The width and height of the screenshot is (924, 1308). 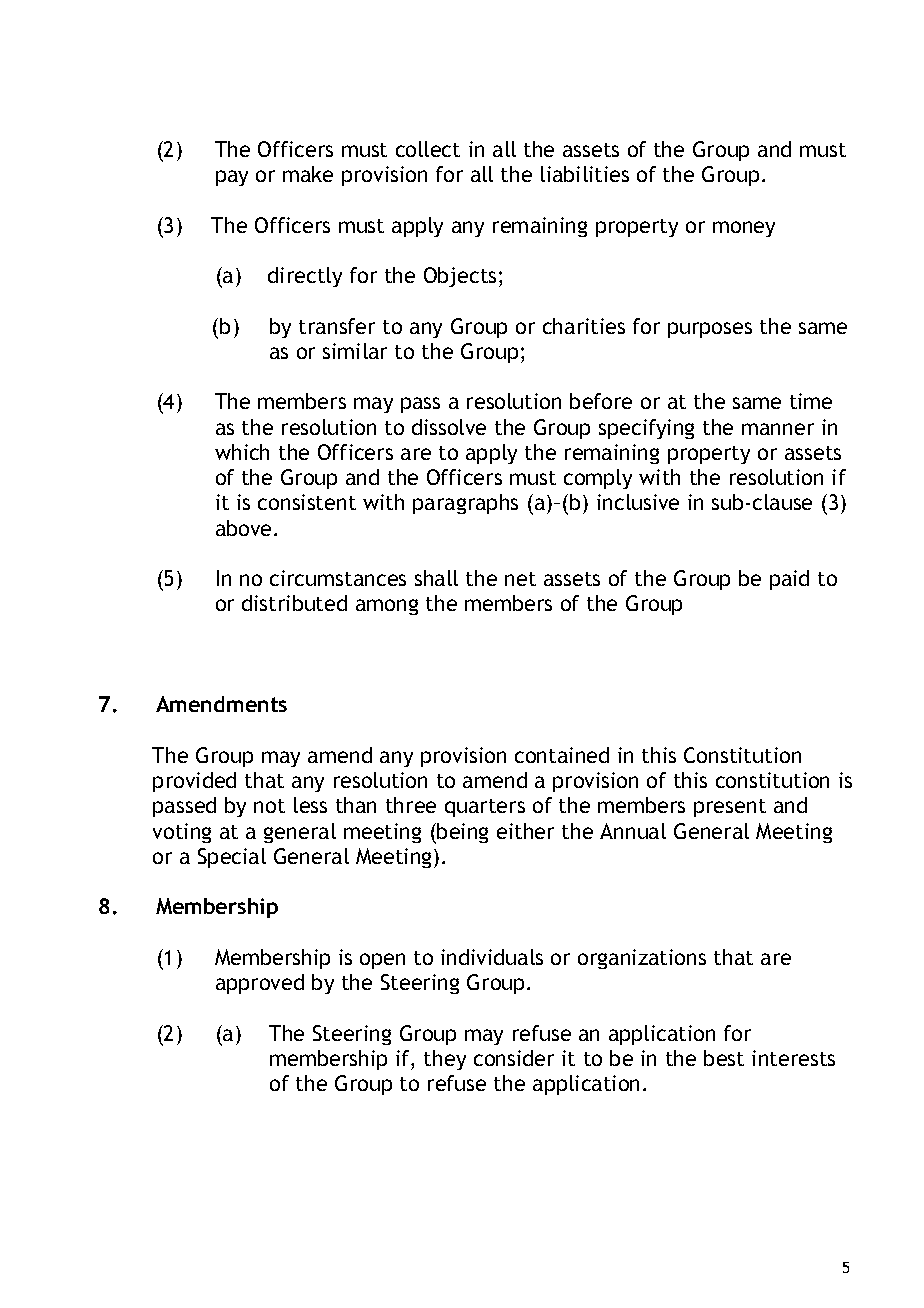 I want to click on approved, so click(x=260, y=984).
